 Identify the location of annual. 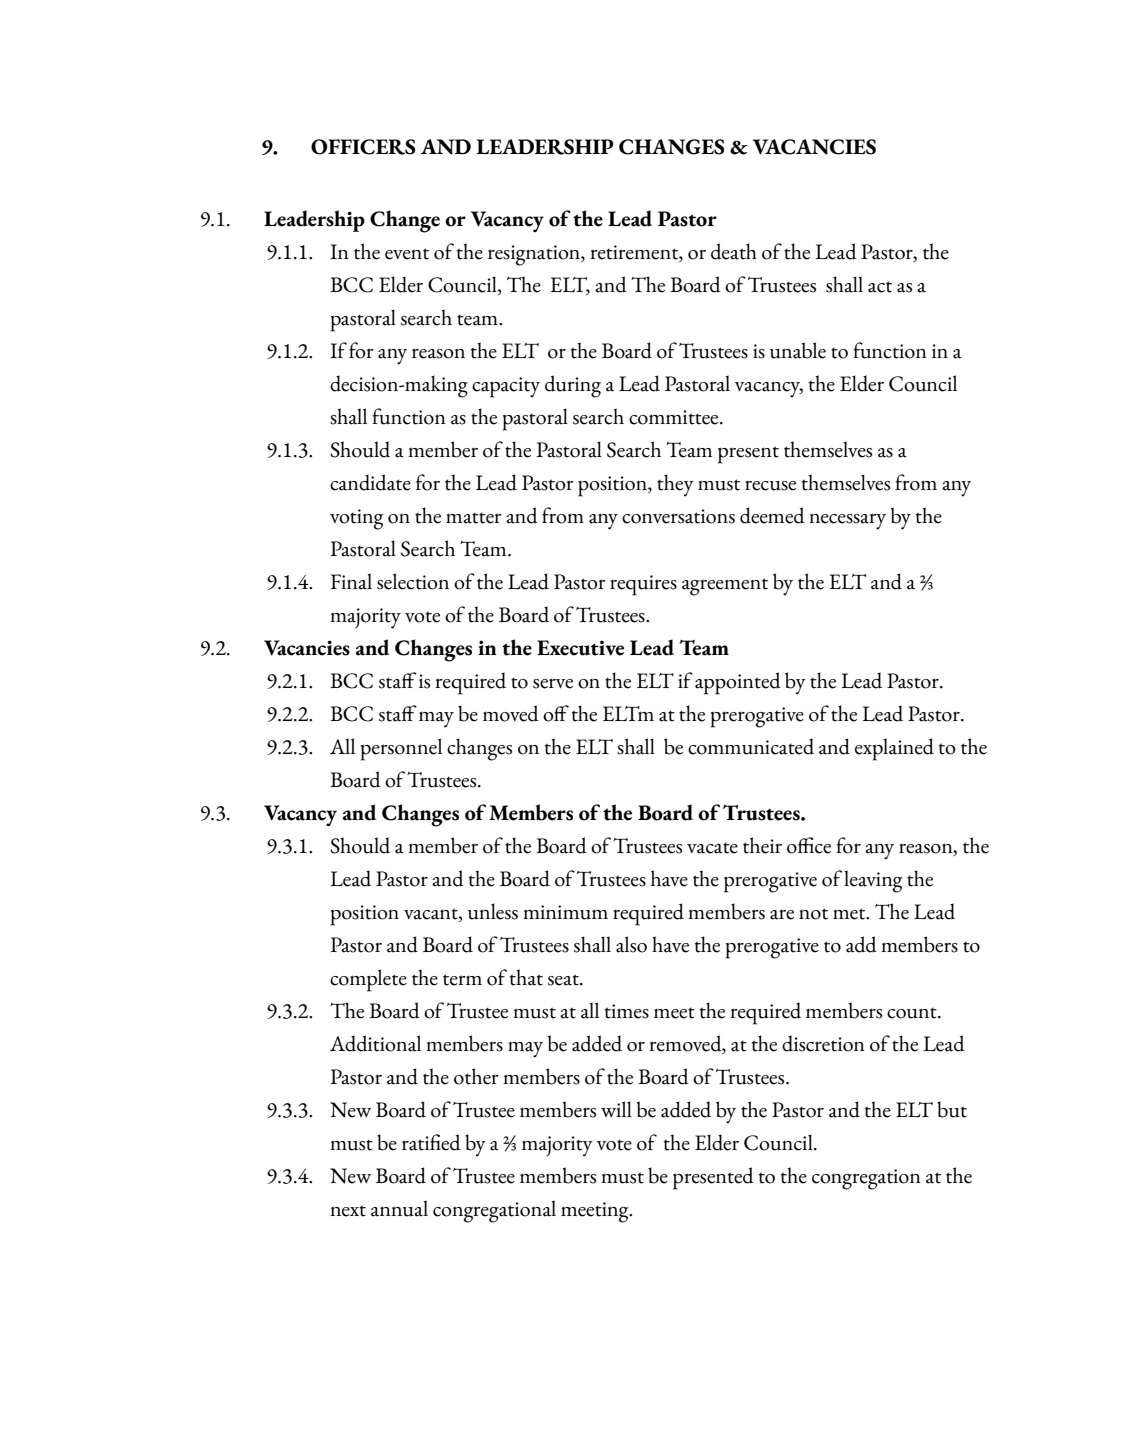
(399, 1208).
